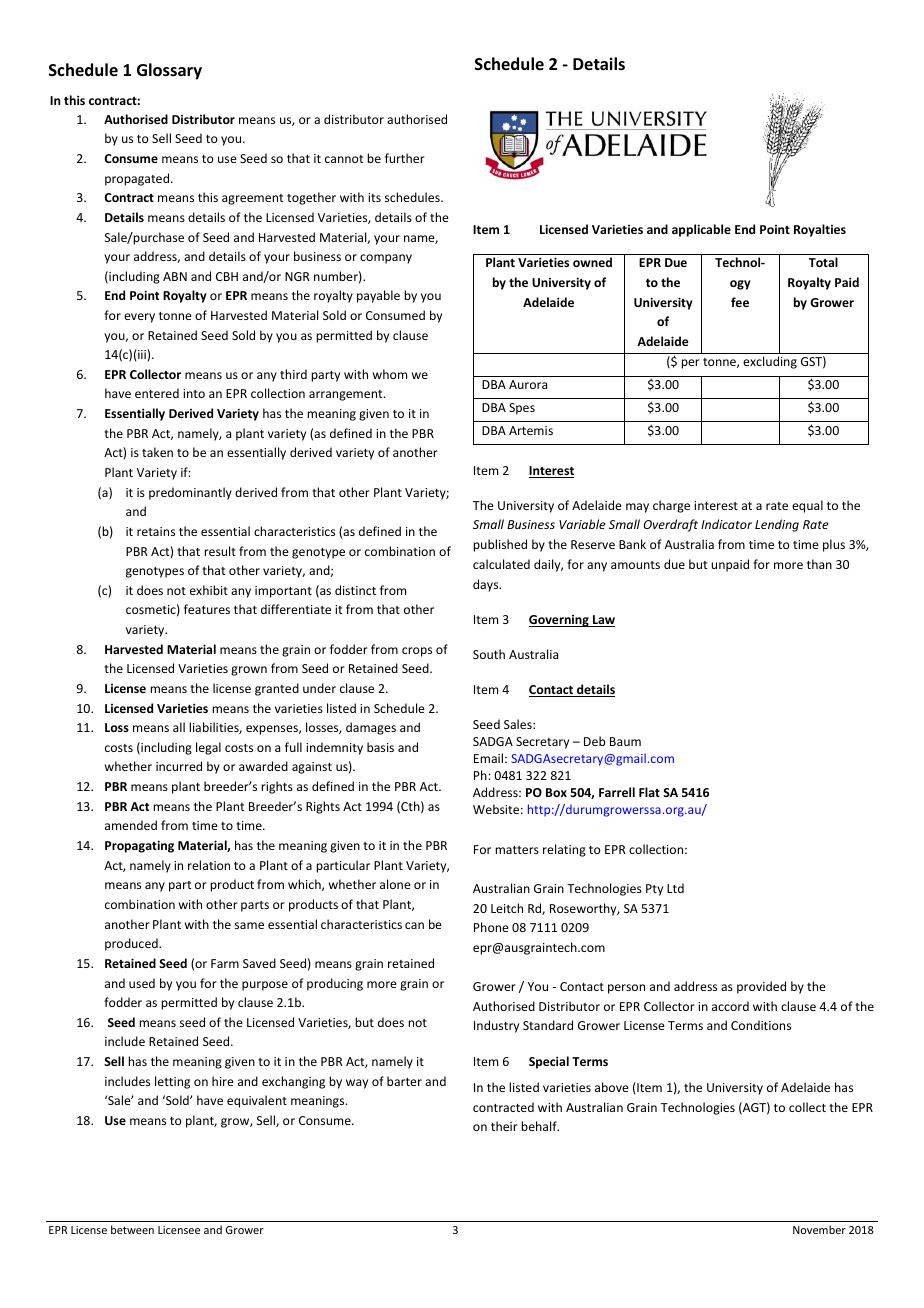 This screenshot has height=1308, width=924. I want to click on South, so click(489, 654).
